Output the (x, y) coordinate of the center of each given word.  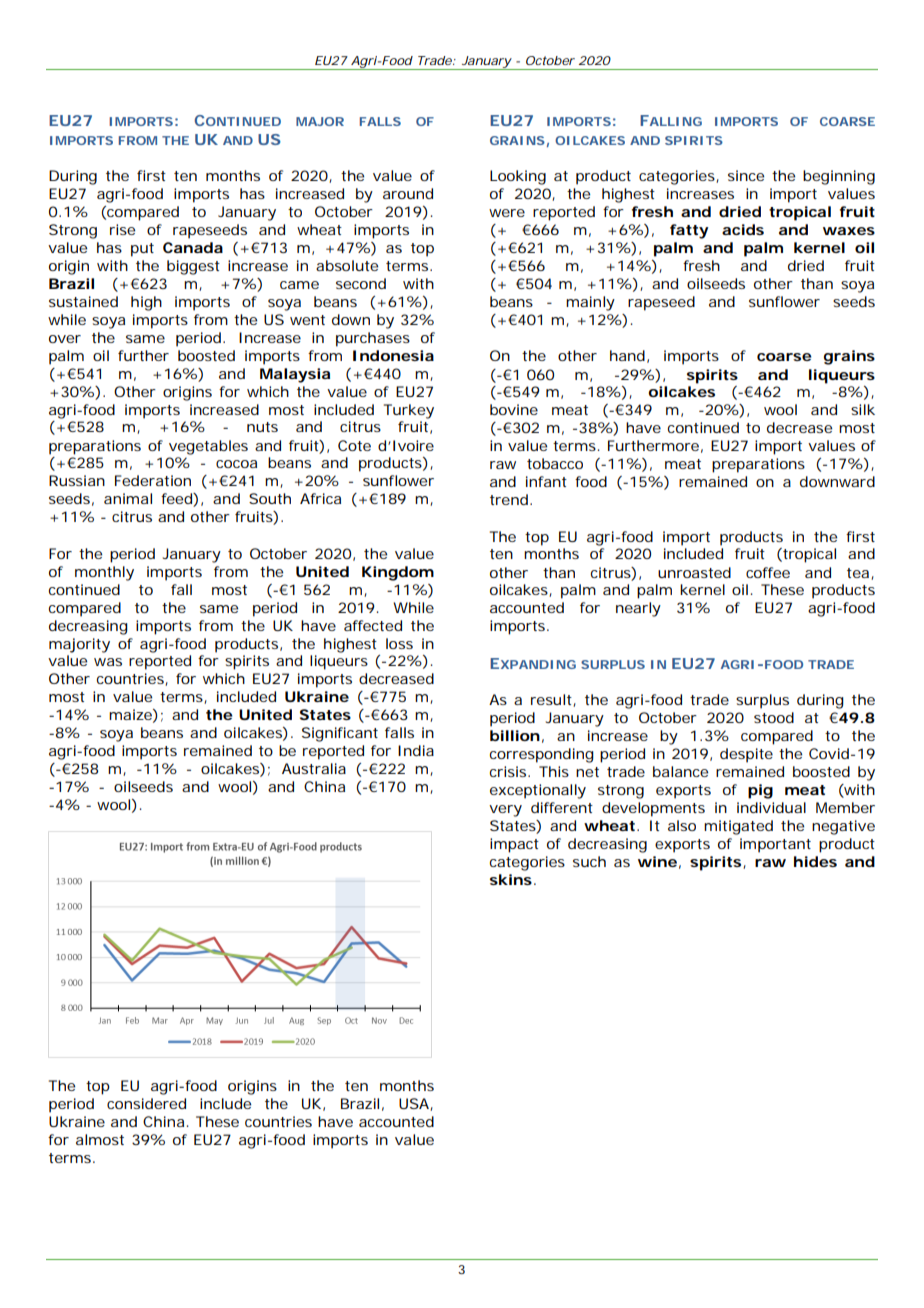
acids (743, 229)
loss (399, 643)
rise (122, 229)
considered (146, 1103)
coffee (768, 572)
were (507, 213)
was (108, 662)
